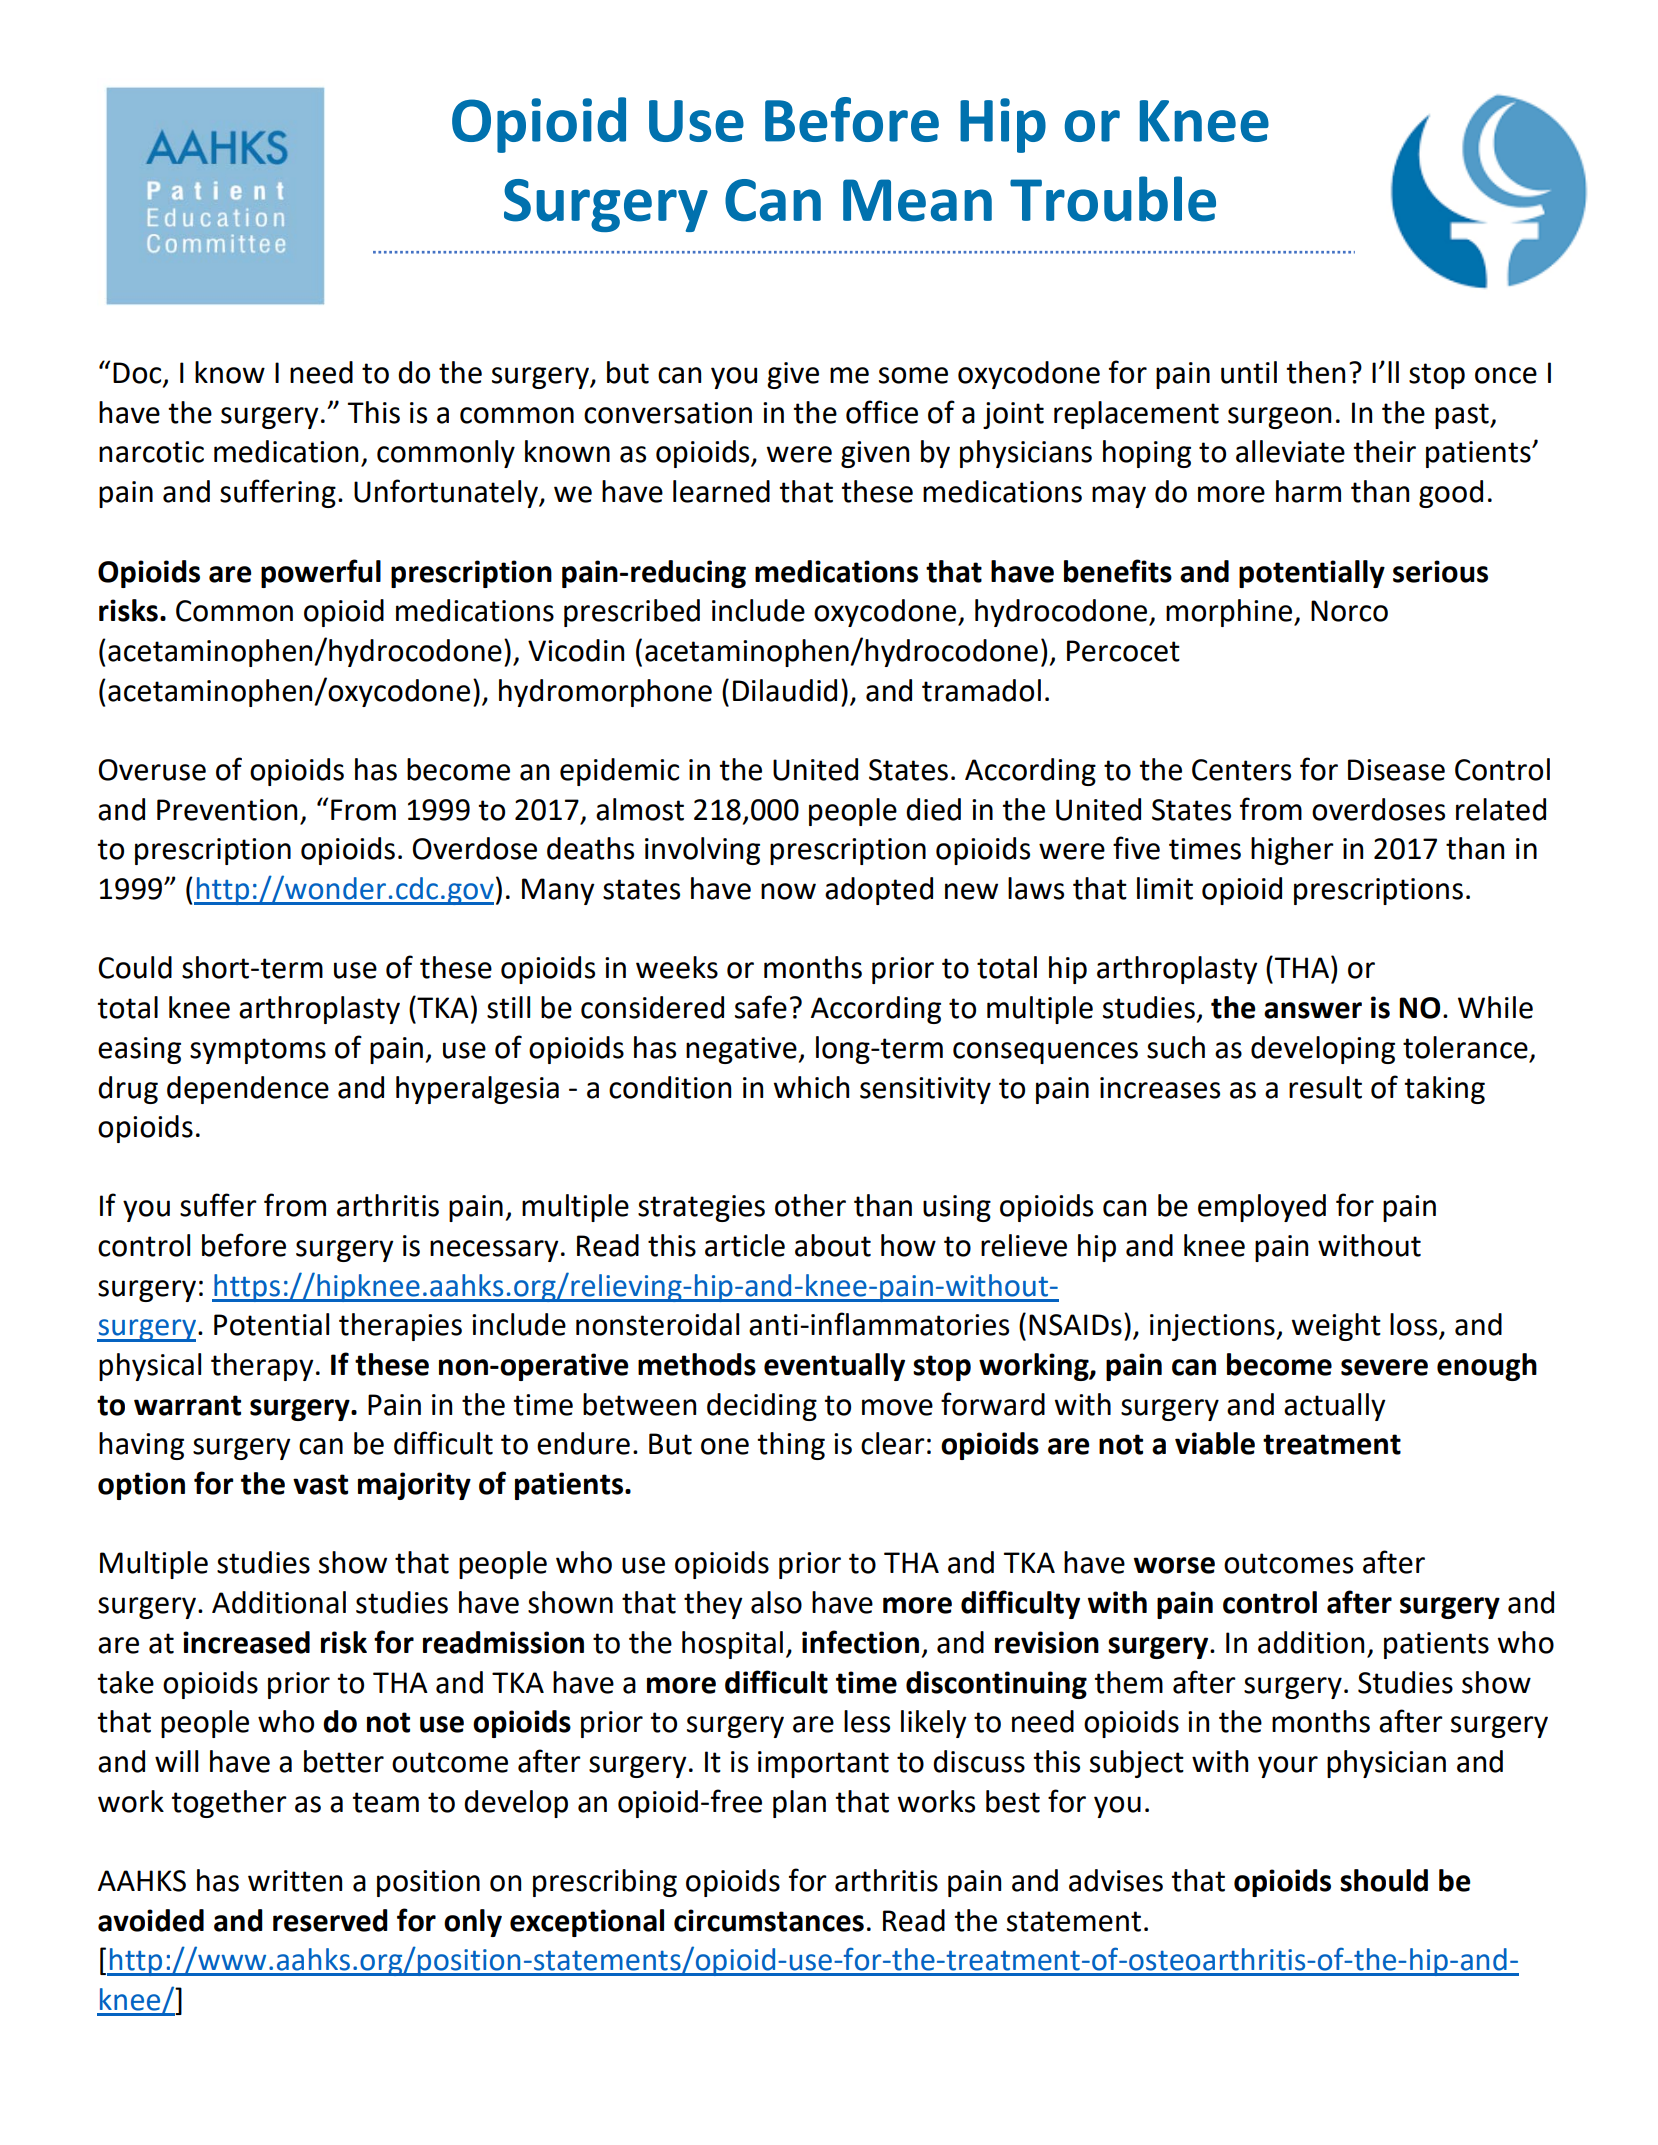 The image size is (1658, 2145). What do you see at coordinates (1396, 770) in the document?
I see `Disease` at bounding box center [1396, 770].
